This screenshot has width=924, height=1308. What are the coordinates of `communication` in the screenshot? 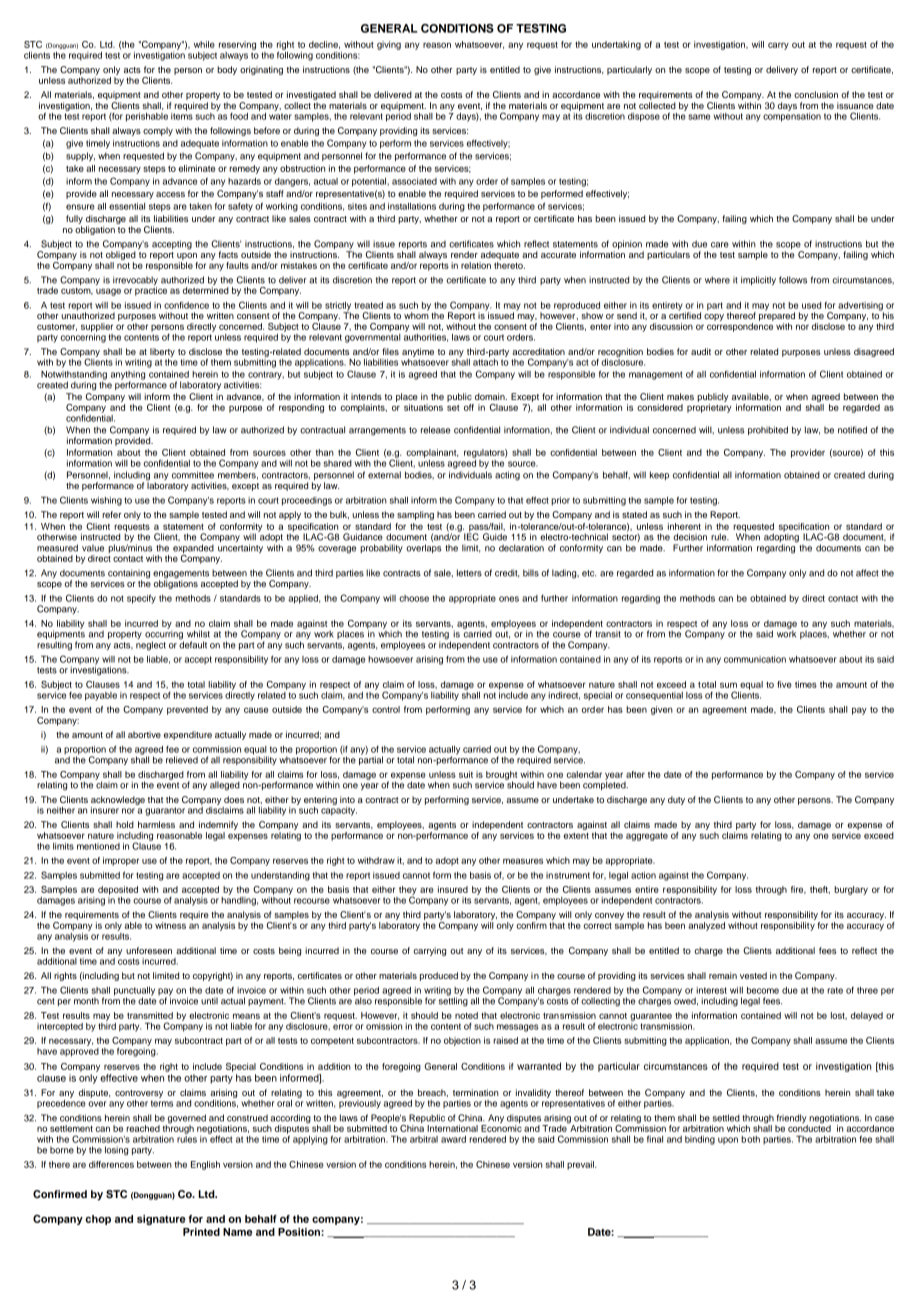 It's located at (755, 659).
